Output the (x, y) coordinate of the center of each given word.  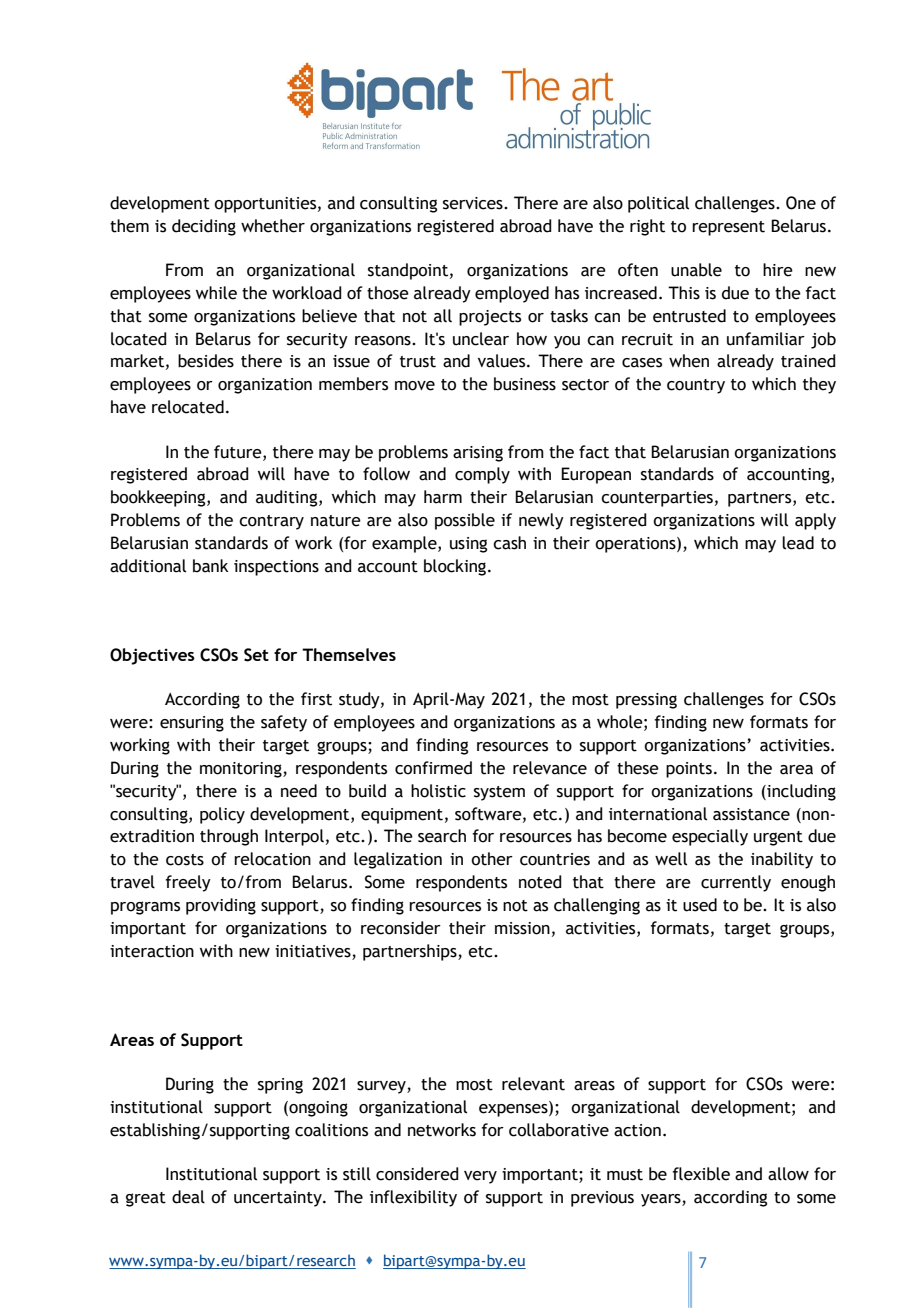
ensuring (192, 724)
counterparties (657, 499)
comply (482, 475)
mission (522, 928)
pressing (646, 701)
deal (188, 1197)
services (474, 203)
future (239, 452)
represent (728, 228)
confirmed (433, 768)
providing (221, 906)
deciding (204, 227)
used (700, 905)
